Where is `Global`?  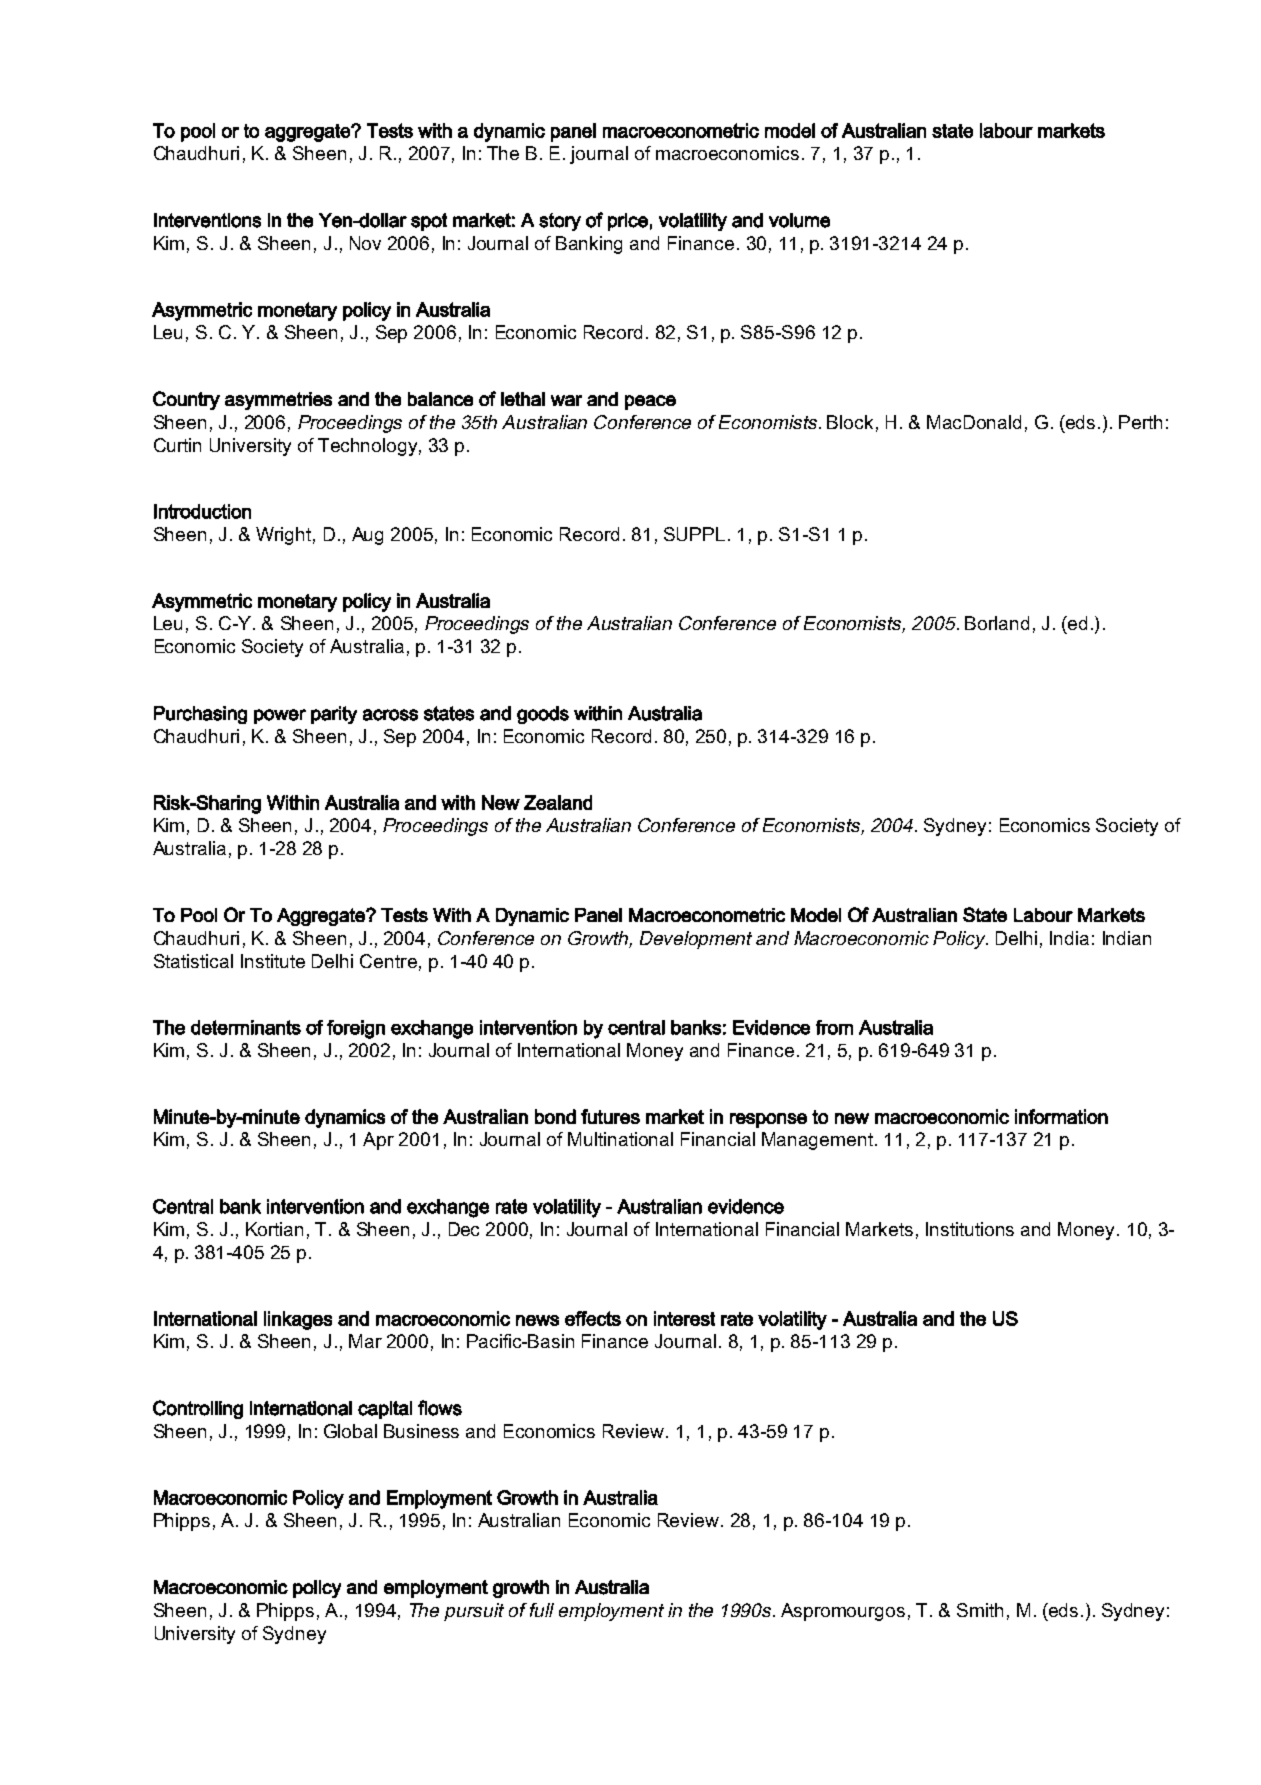
Global is located at coordinates (350, 1431).
